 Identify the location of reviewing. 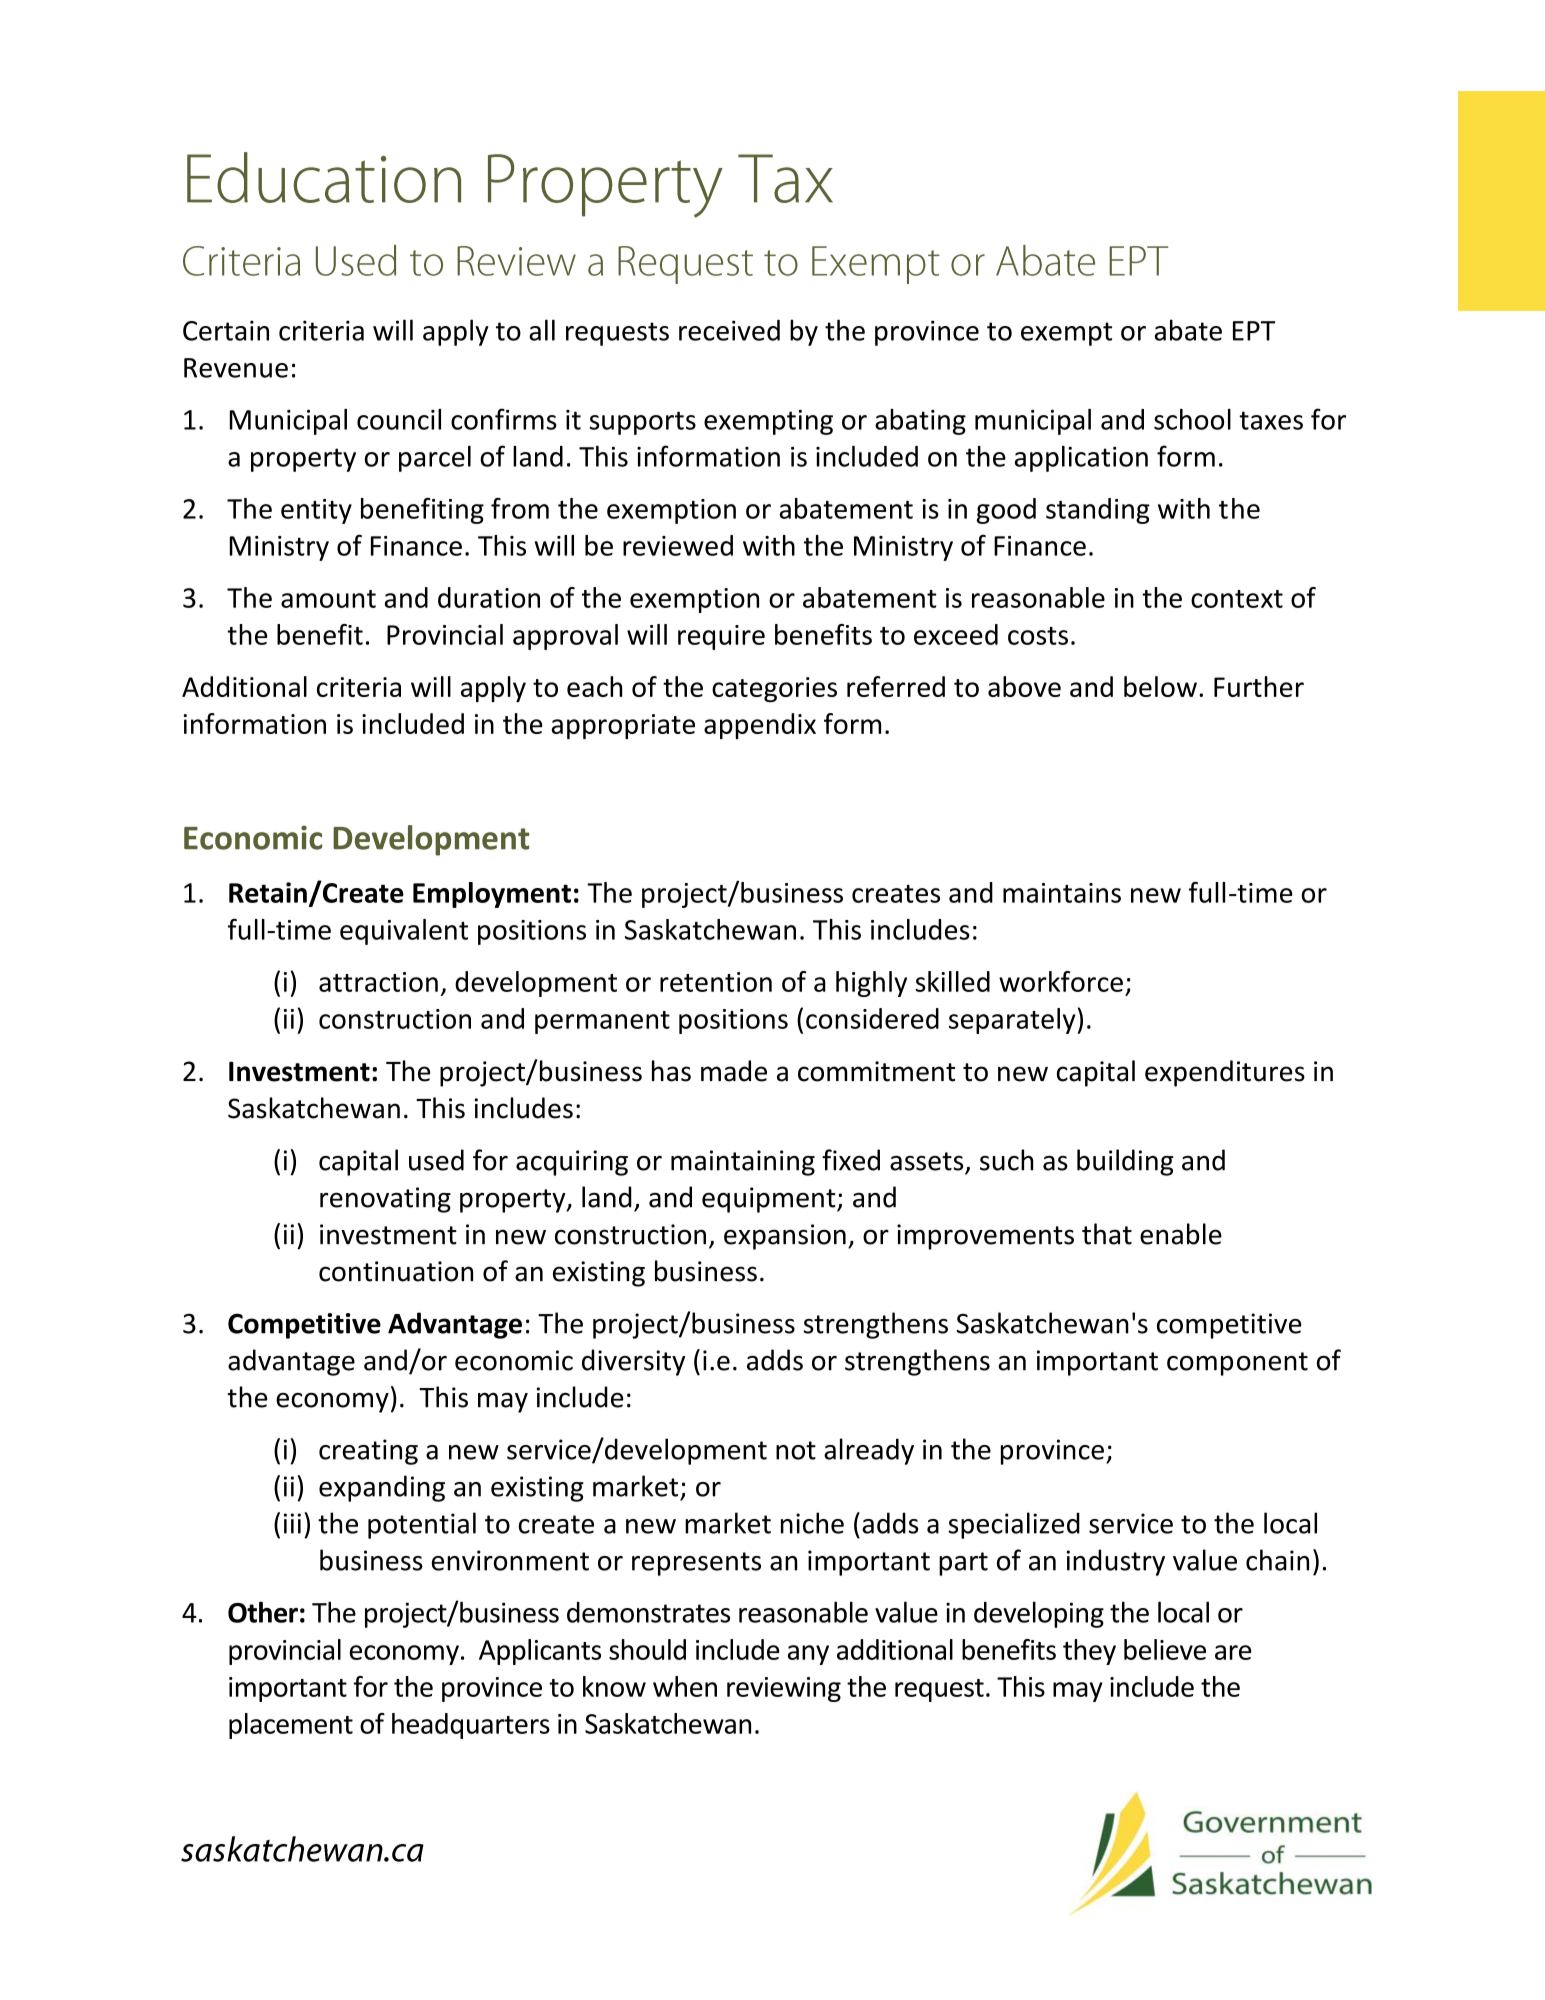
(784, 1689).
